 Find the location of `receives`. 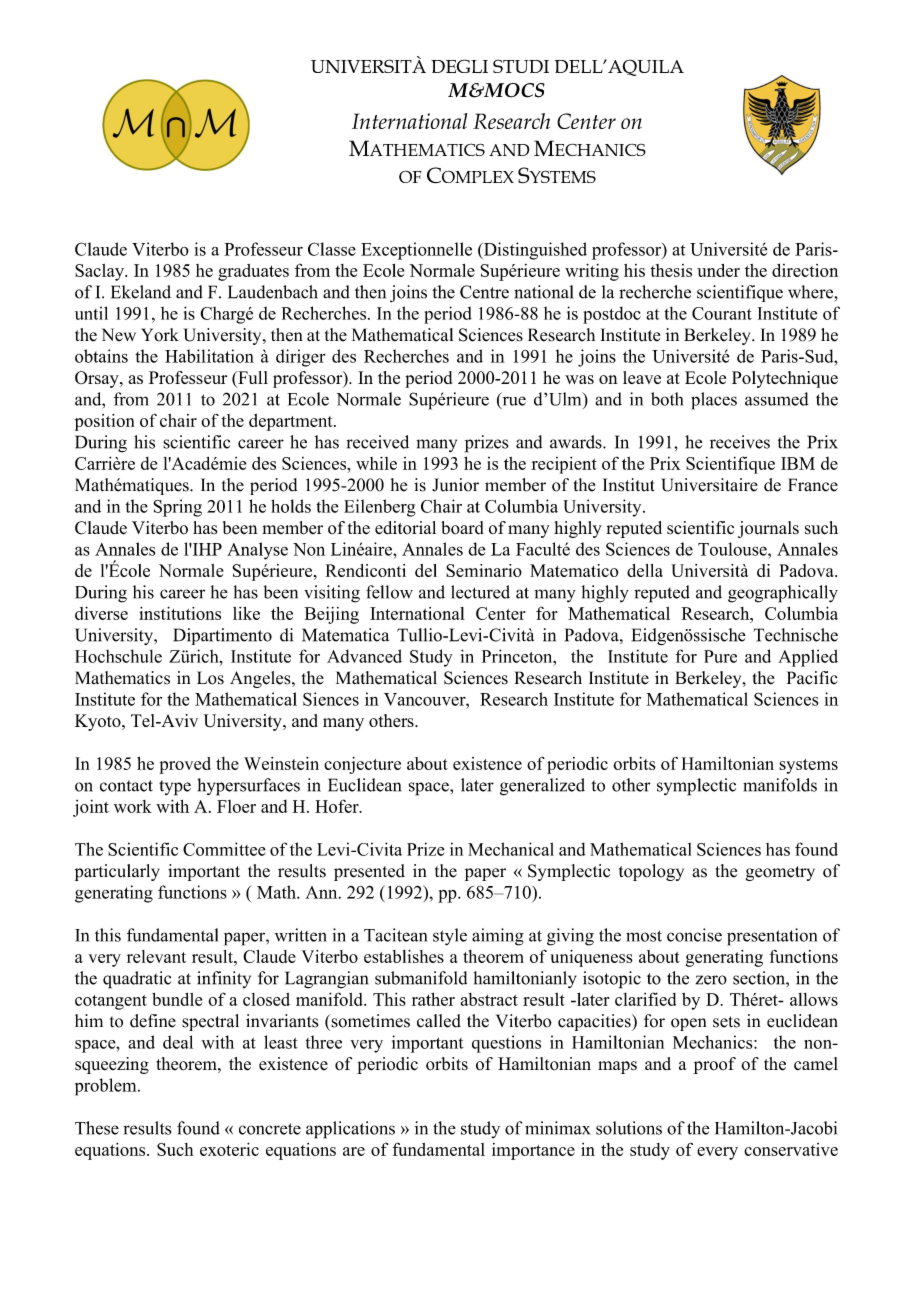

receives is located at coordinates (740, 442).
